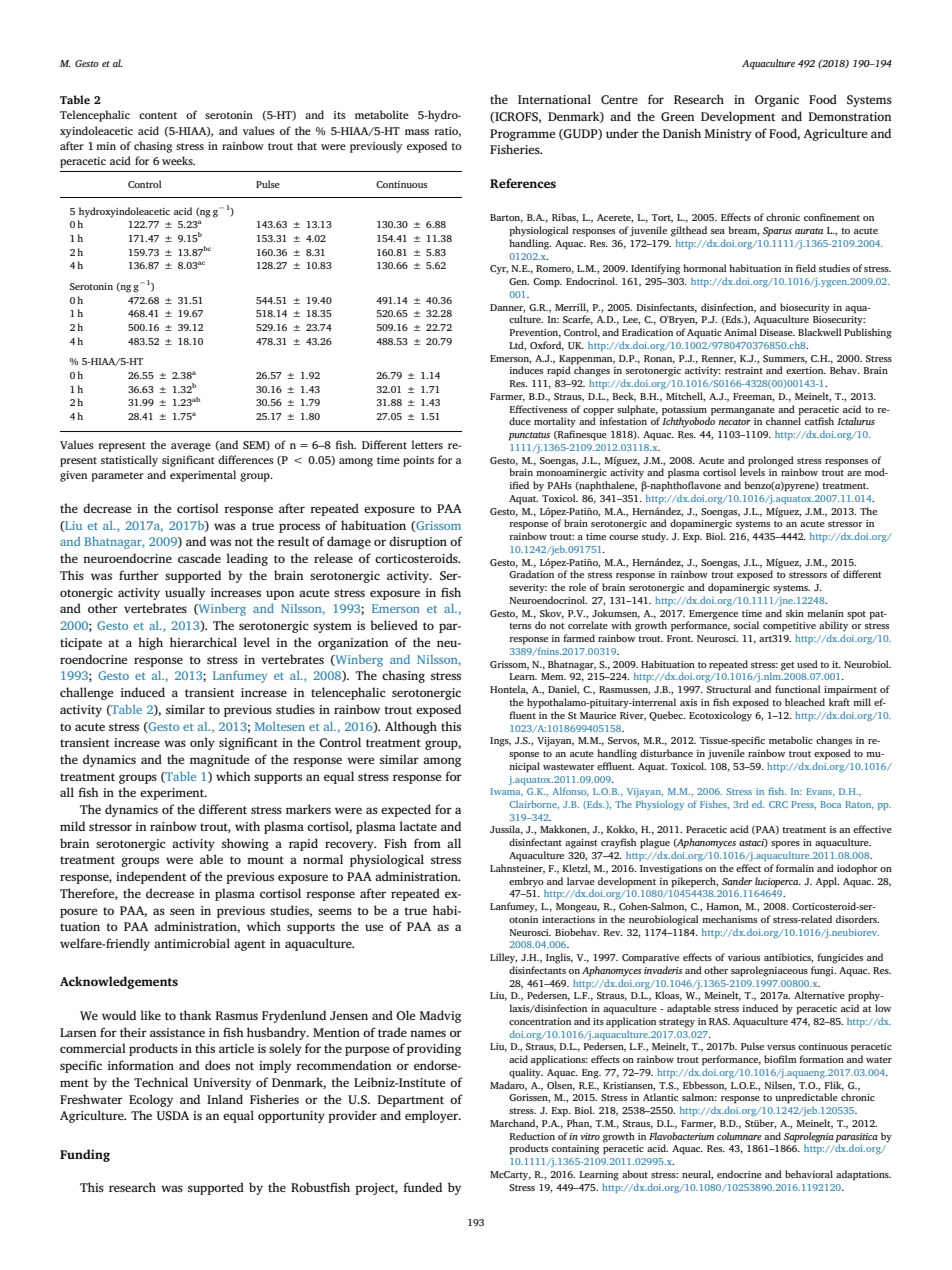  What do you see at coordinates (777, 101) in the screenshot?
I see `Organic` at bounding box center [777, 101].
